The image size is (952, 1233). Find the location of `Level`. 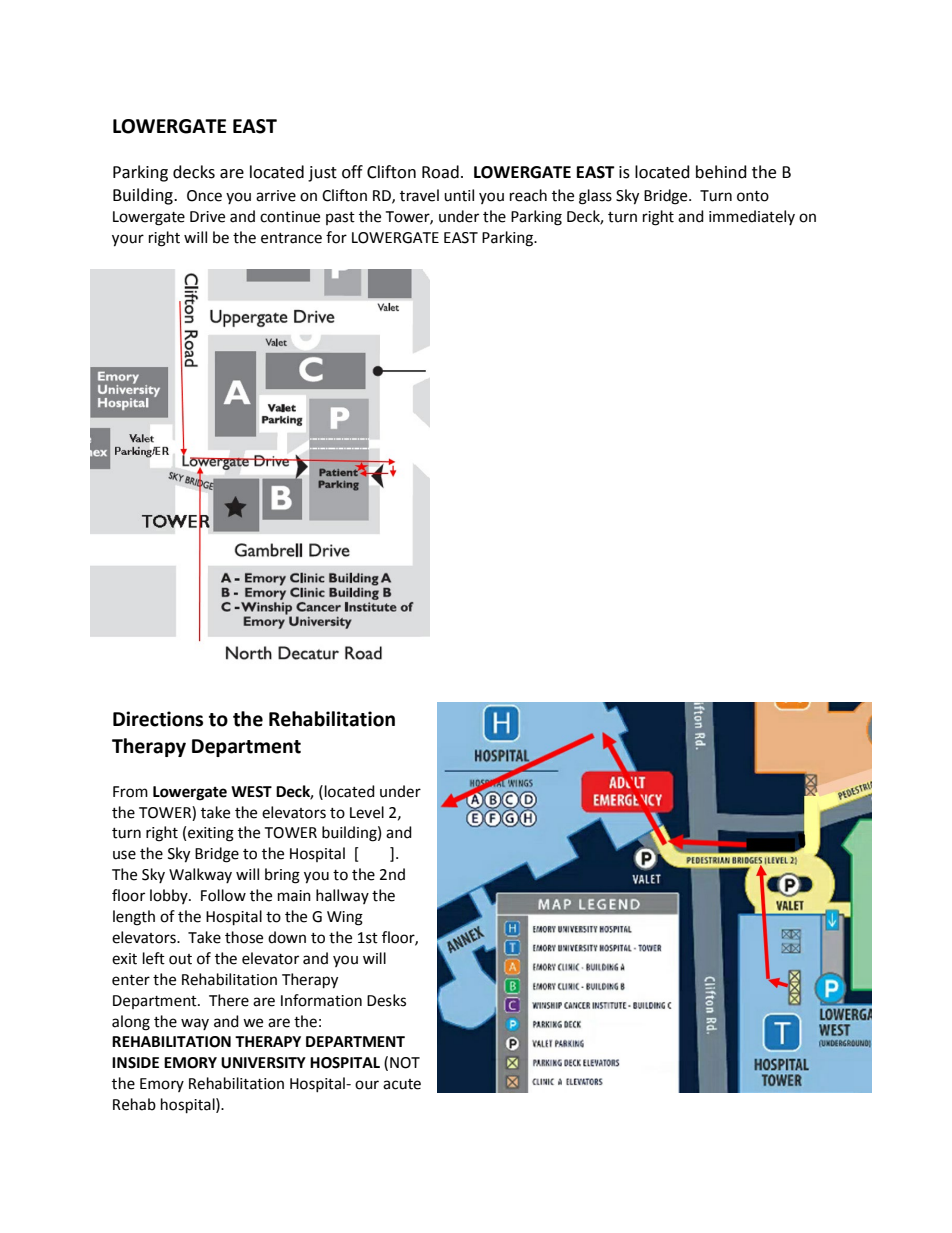

Level is located at coordinates (367, 812).
